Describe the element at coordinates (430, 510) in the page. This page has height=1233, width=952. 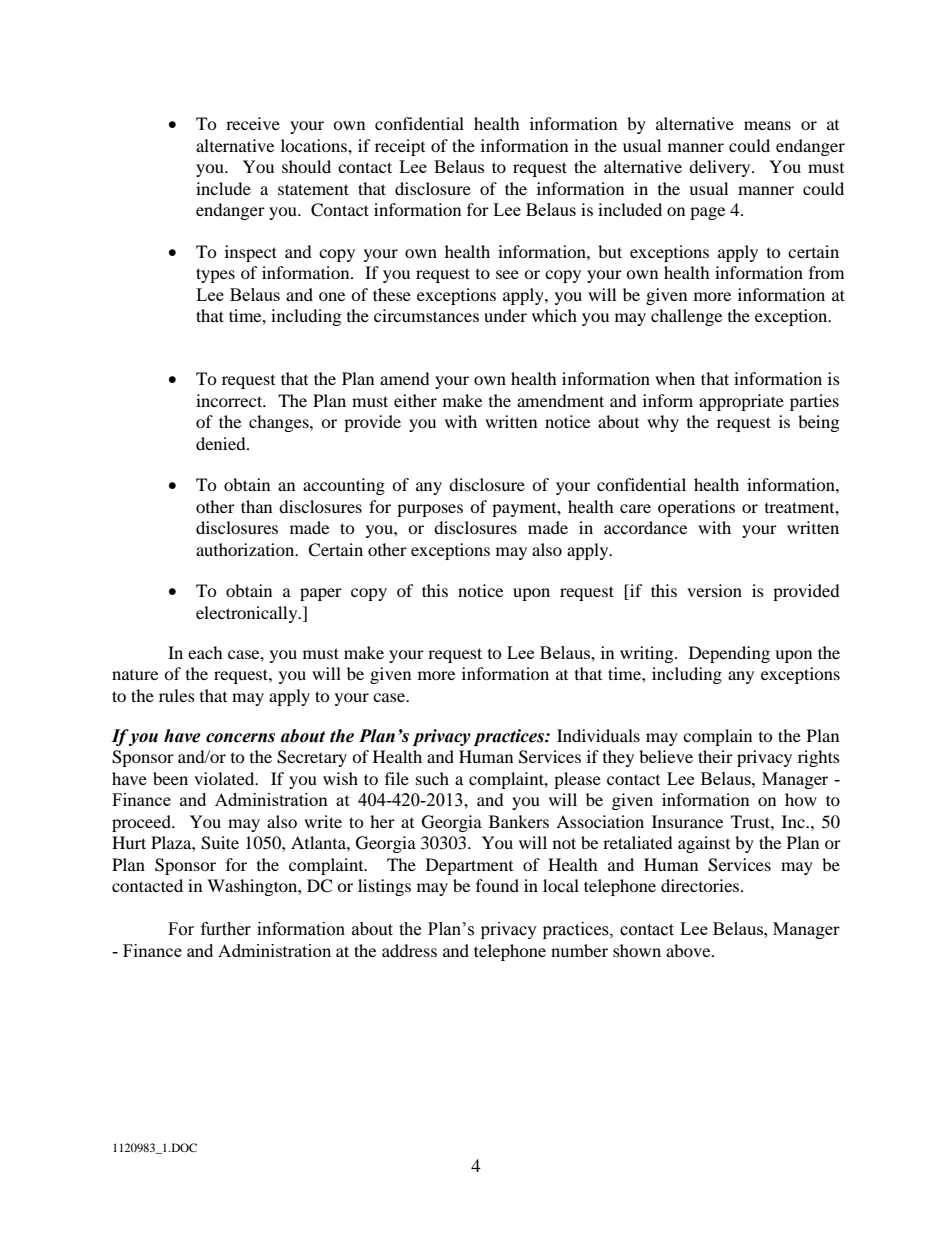
I see `purposes` at that location.
